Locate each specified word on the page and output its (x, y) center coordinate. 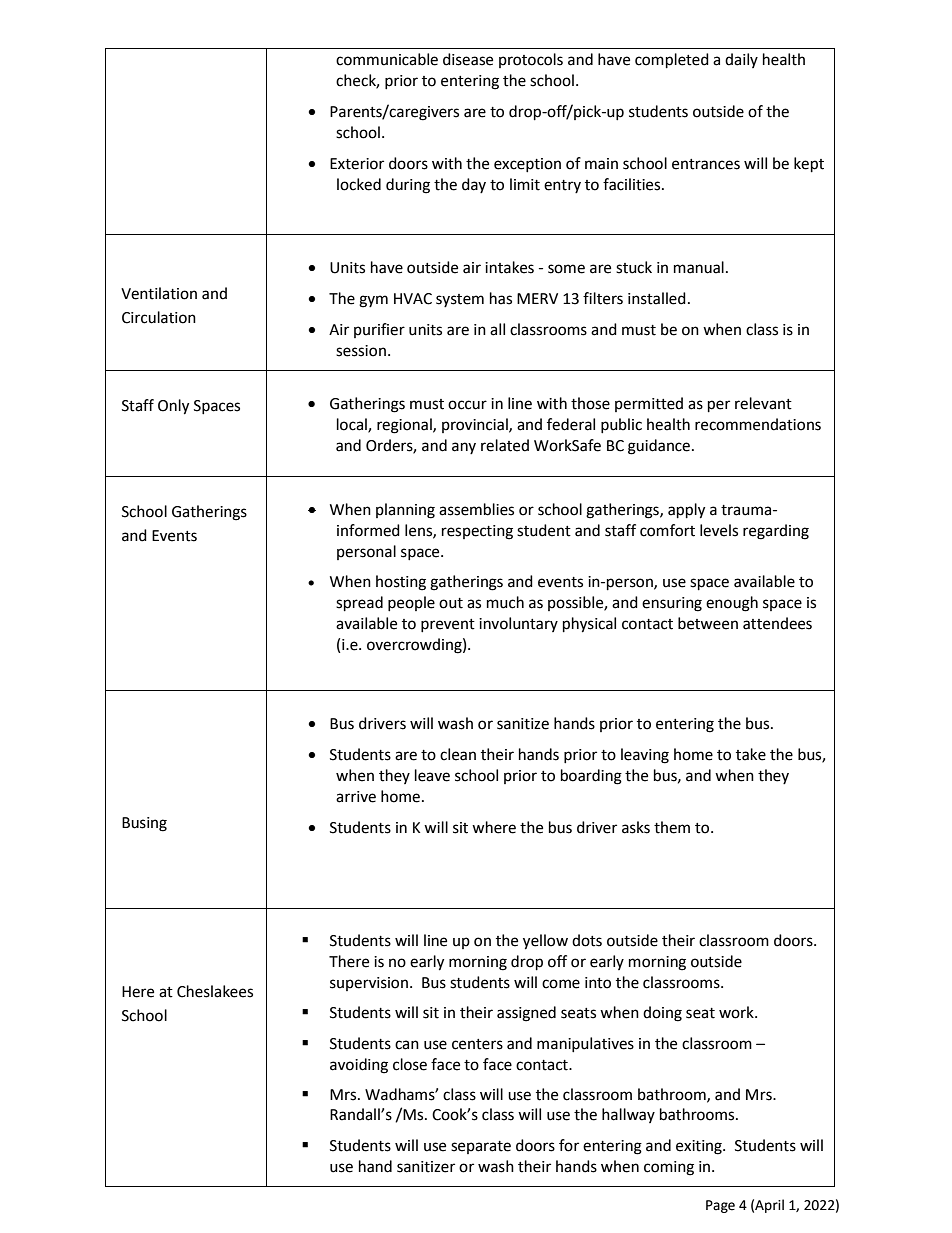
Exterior (357, 164)
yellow (545, 942)
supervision (369, 984)
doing (662, 1014)
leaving (645, 756)
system (460, 300)
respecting (477, 532)
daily (741, 60)
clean (458, 754)
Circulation (159, 317)
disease (468, 59)
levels (719, 530)
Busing (144, 824)
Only (173, 407)
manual (699, 267)
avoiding (359, 1066)
